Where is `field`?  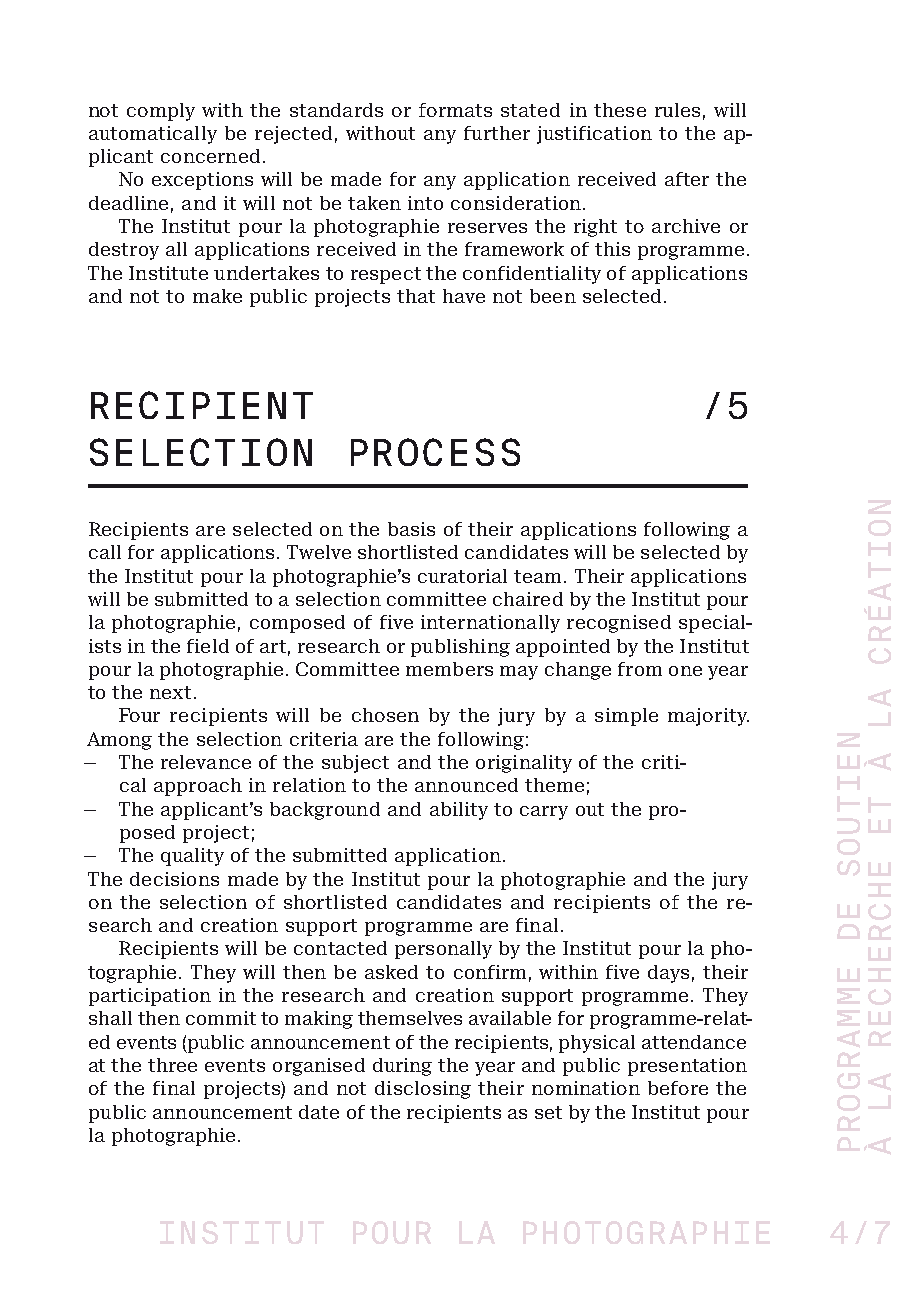
field is located at coordinates (208, 646).
